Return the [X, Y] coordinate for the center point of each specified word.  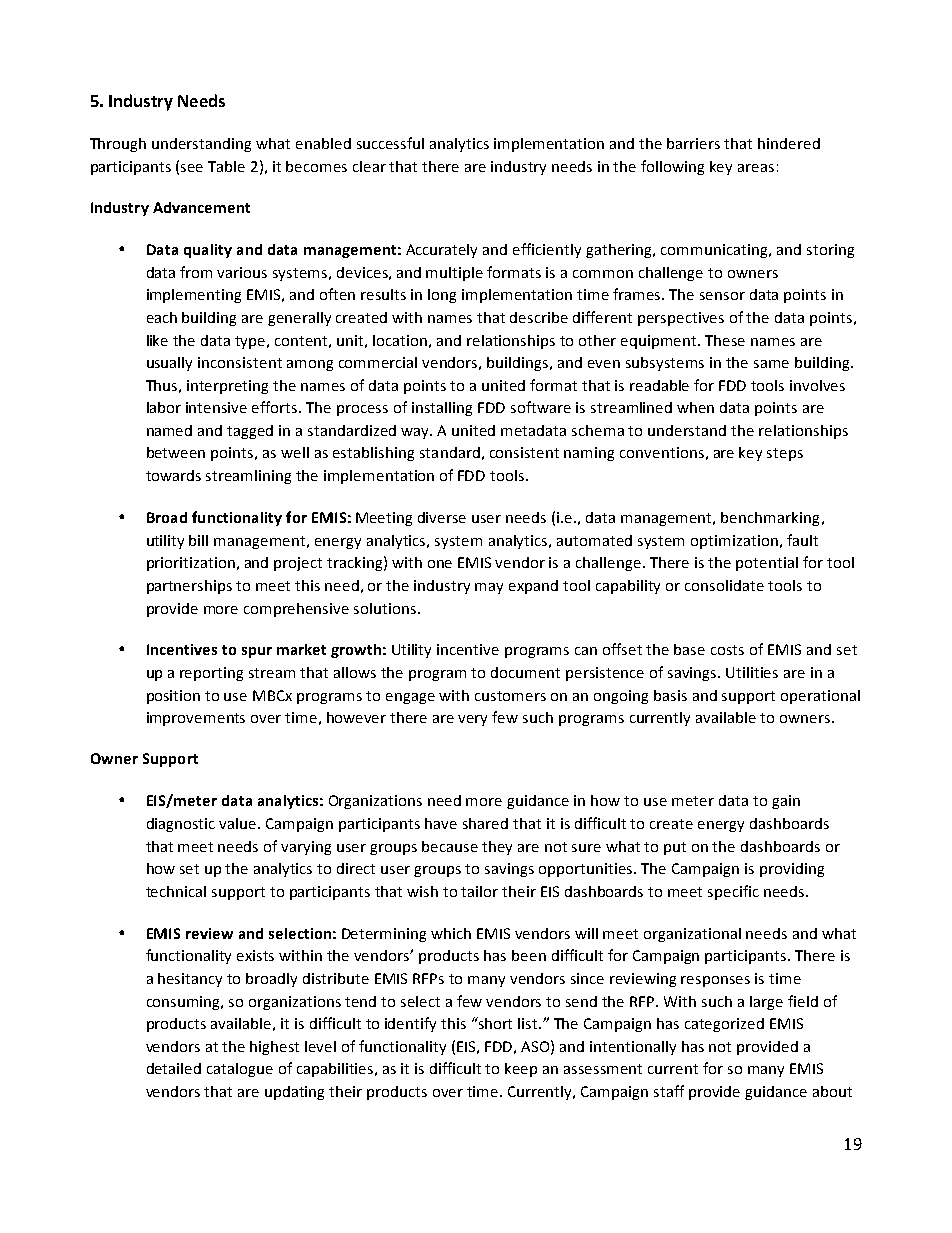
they [497, 848]
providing [792, 870]
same [771, 364]
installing [442, 409]
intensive [216, 407]
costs [727, 650]
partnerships [189, 587]
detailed [174, 1068]
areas [756, 168]
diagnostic [181, 825]
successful [390, 143]
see [192, 168]
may [489, 588]
